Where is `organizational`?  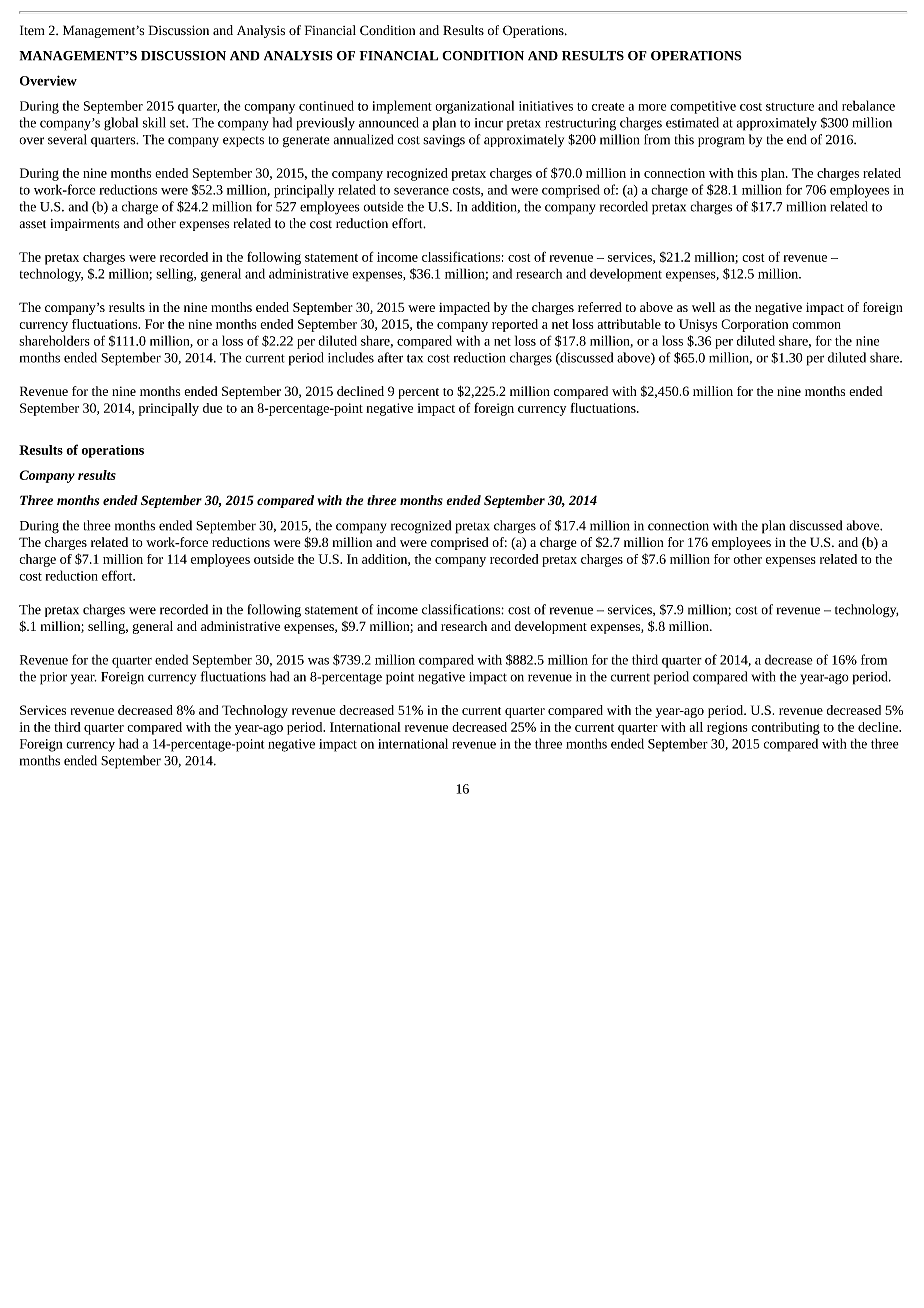
organizational is located at coordinates (474, 107).
